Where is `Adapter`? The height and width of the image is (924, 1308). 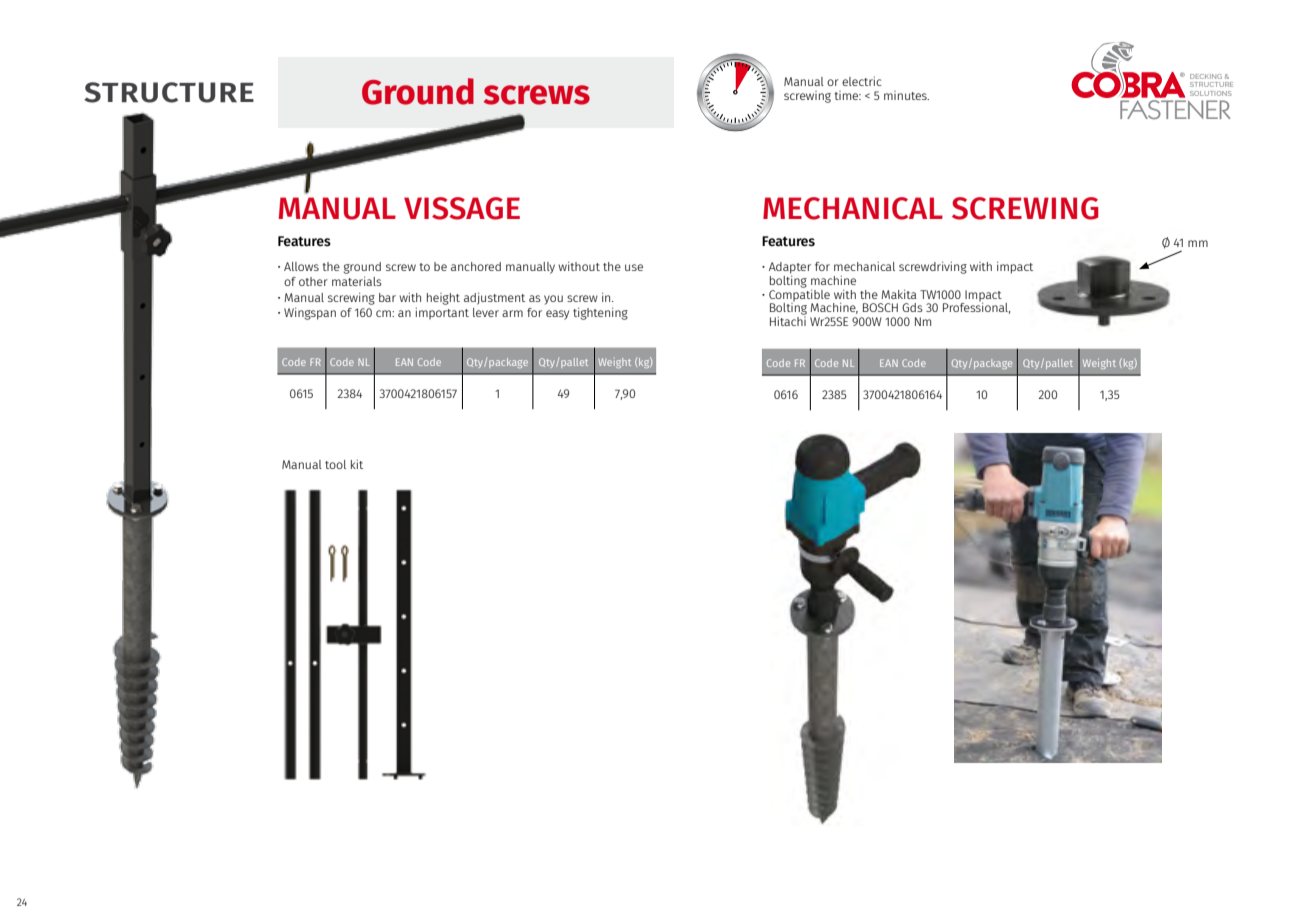 Adapter is located at coordinates (790, 269).
